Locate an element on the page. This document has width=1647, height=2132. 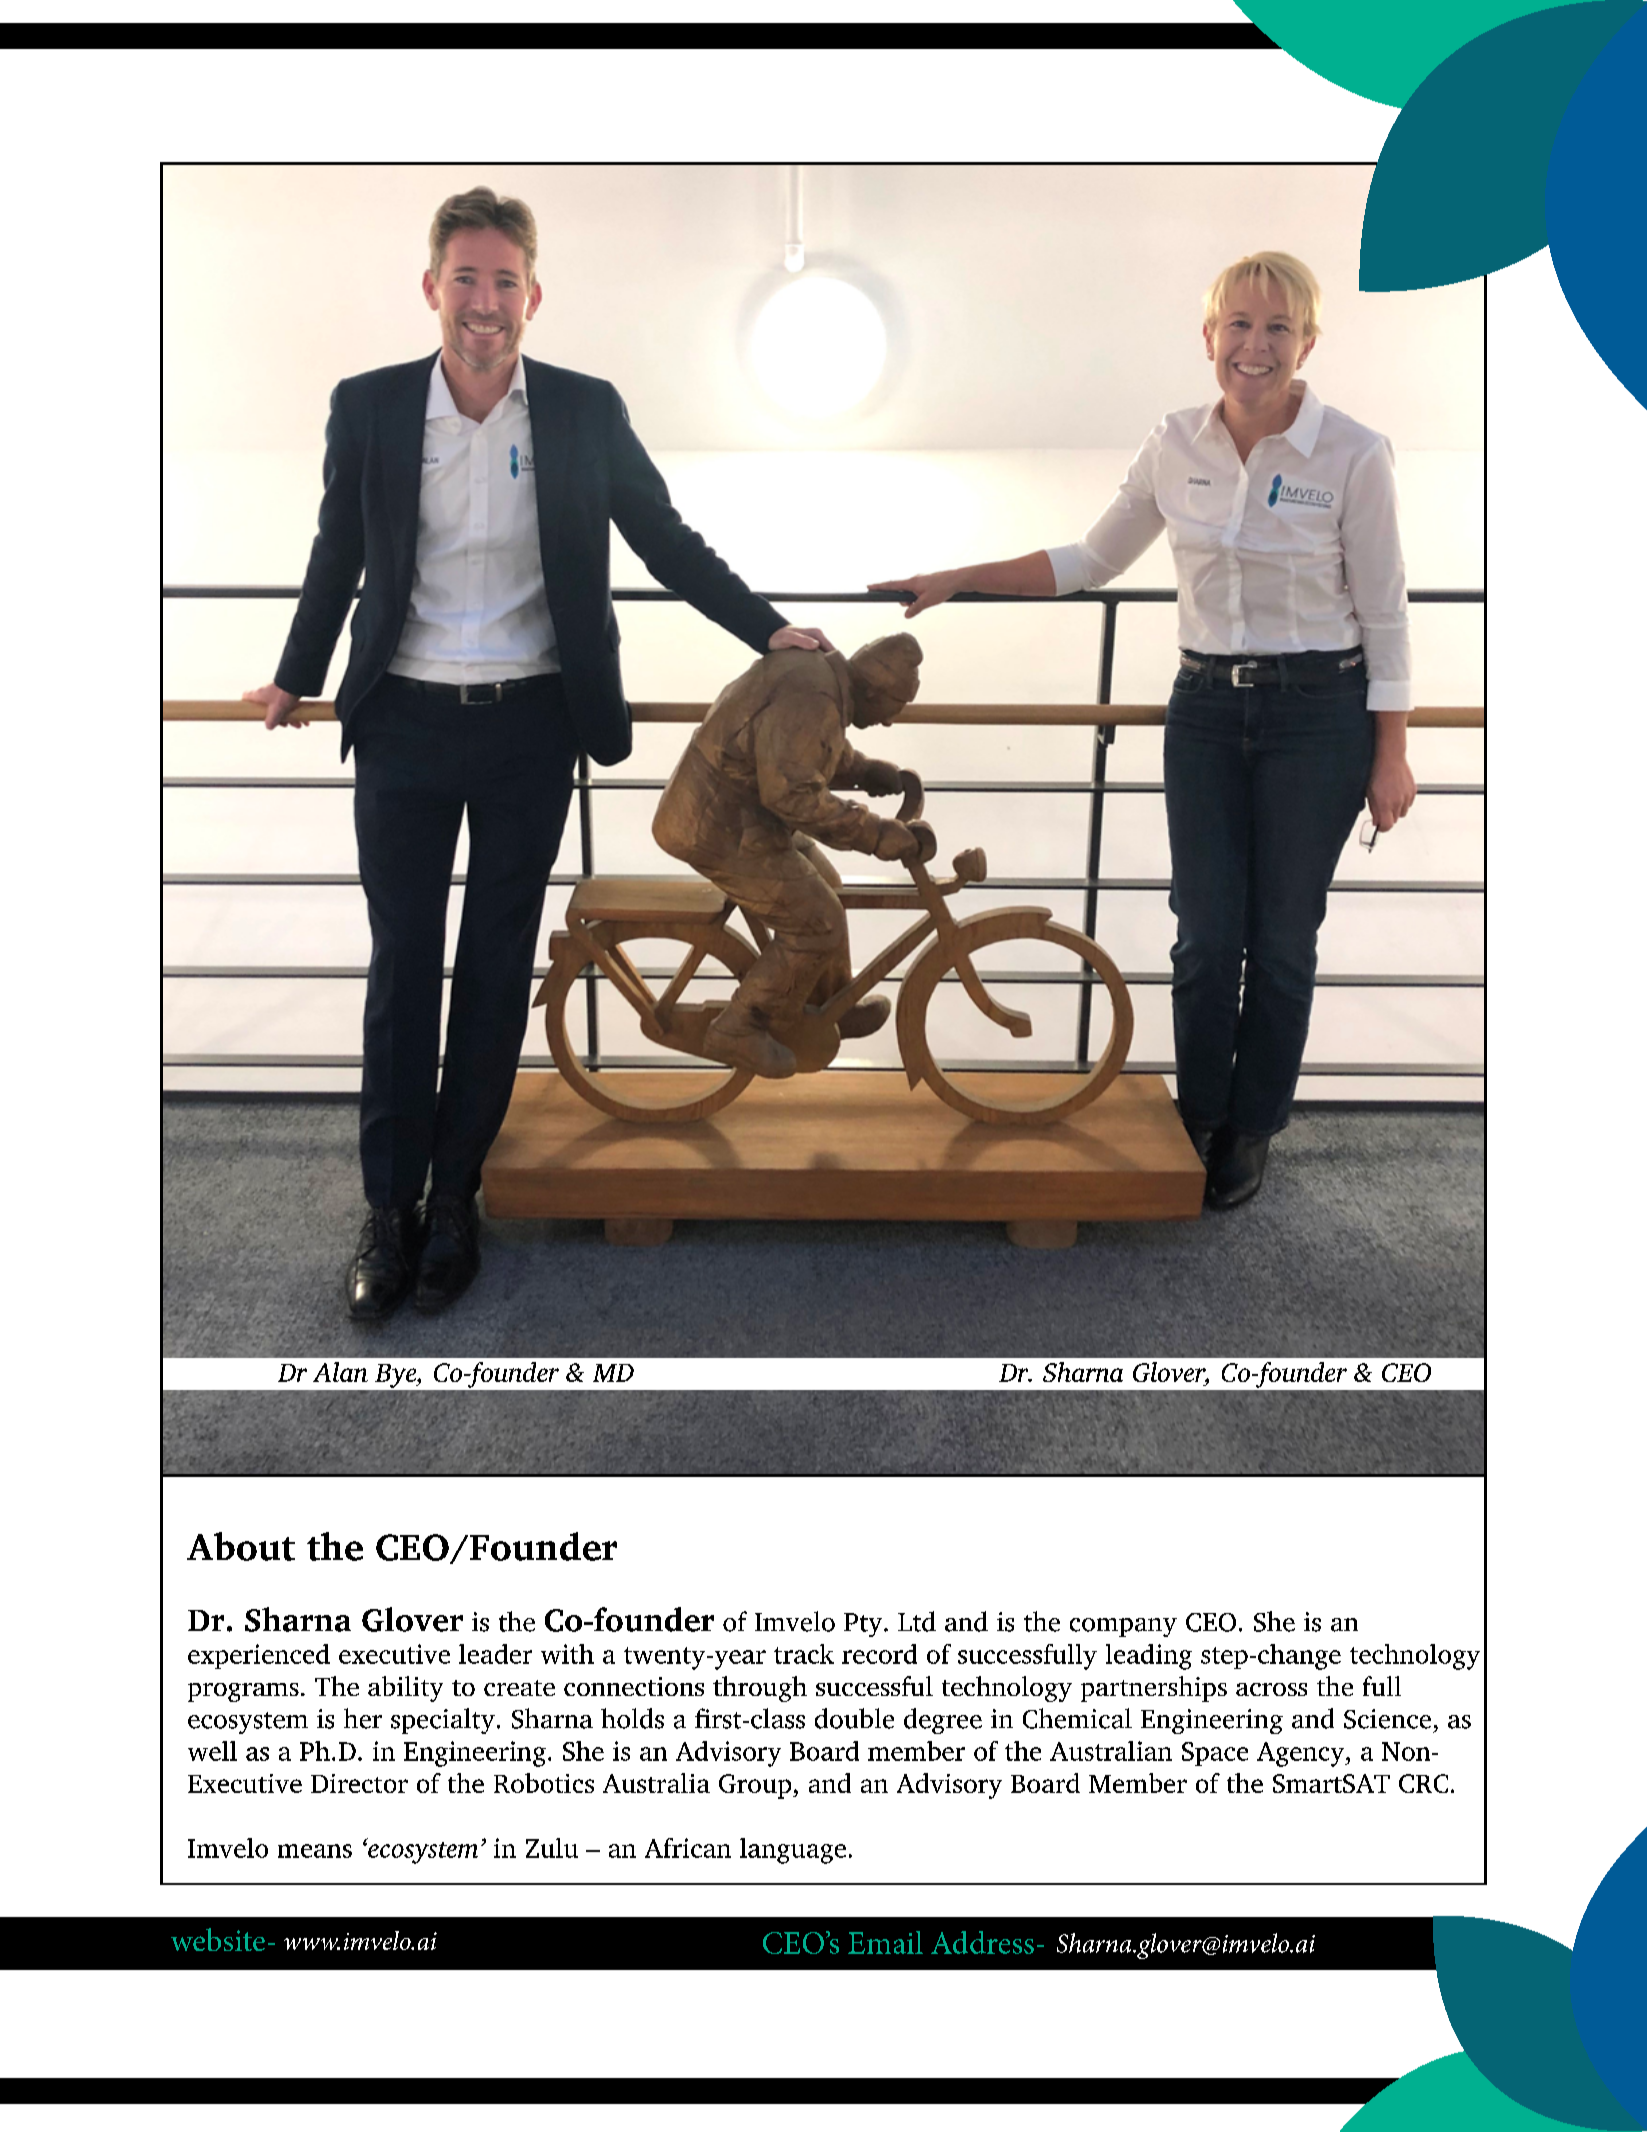
language is located at coordinates (793, 1851).
